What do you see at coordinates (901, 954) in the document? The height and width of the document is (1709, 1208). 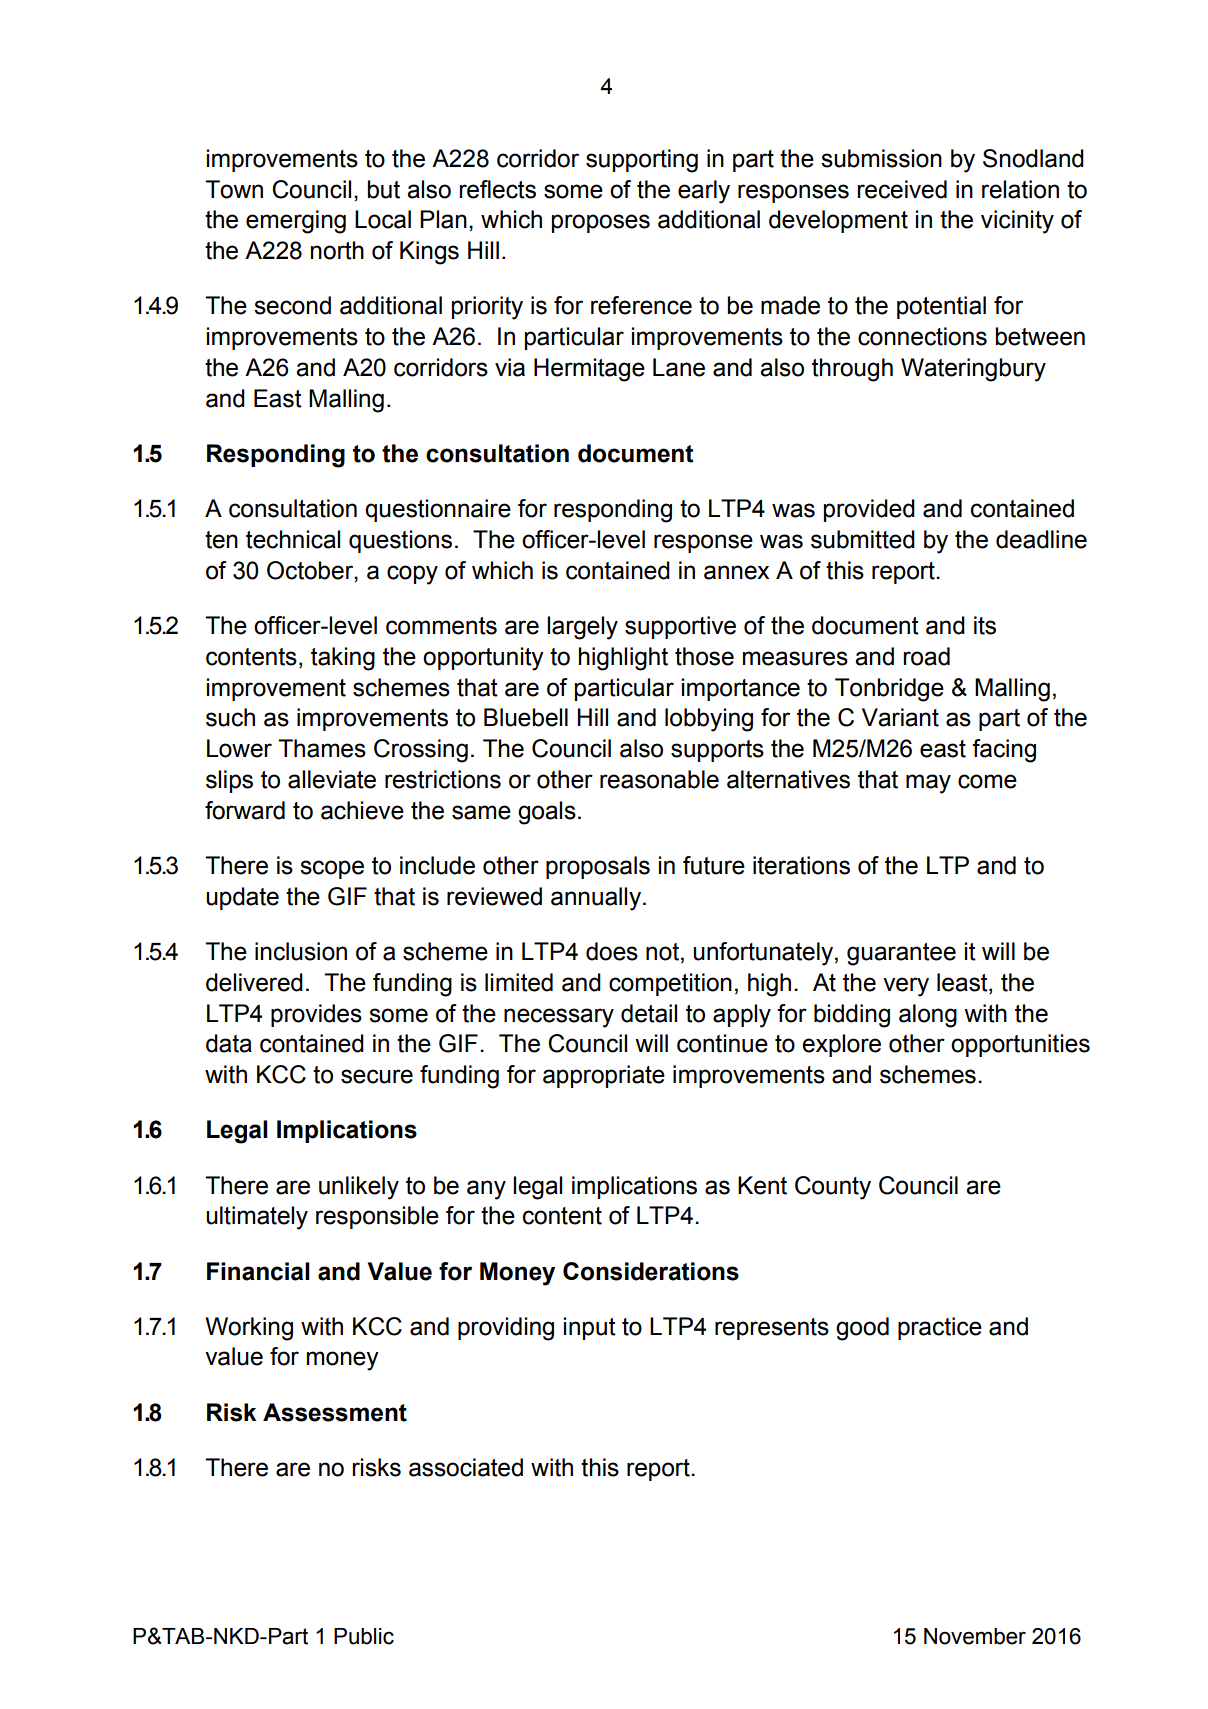 I see `guarantee` at bounding box center [901, 954].
